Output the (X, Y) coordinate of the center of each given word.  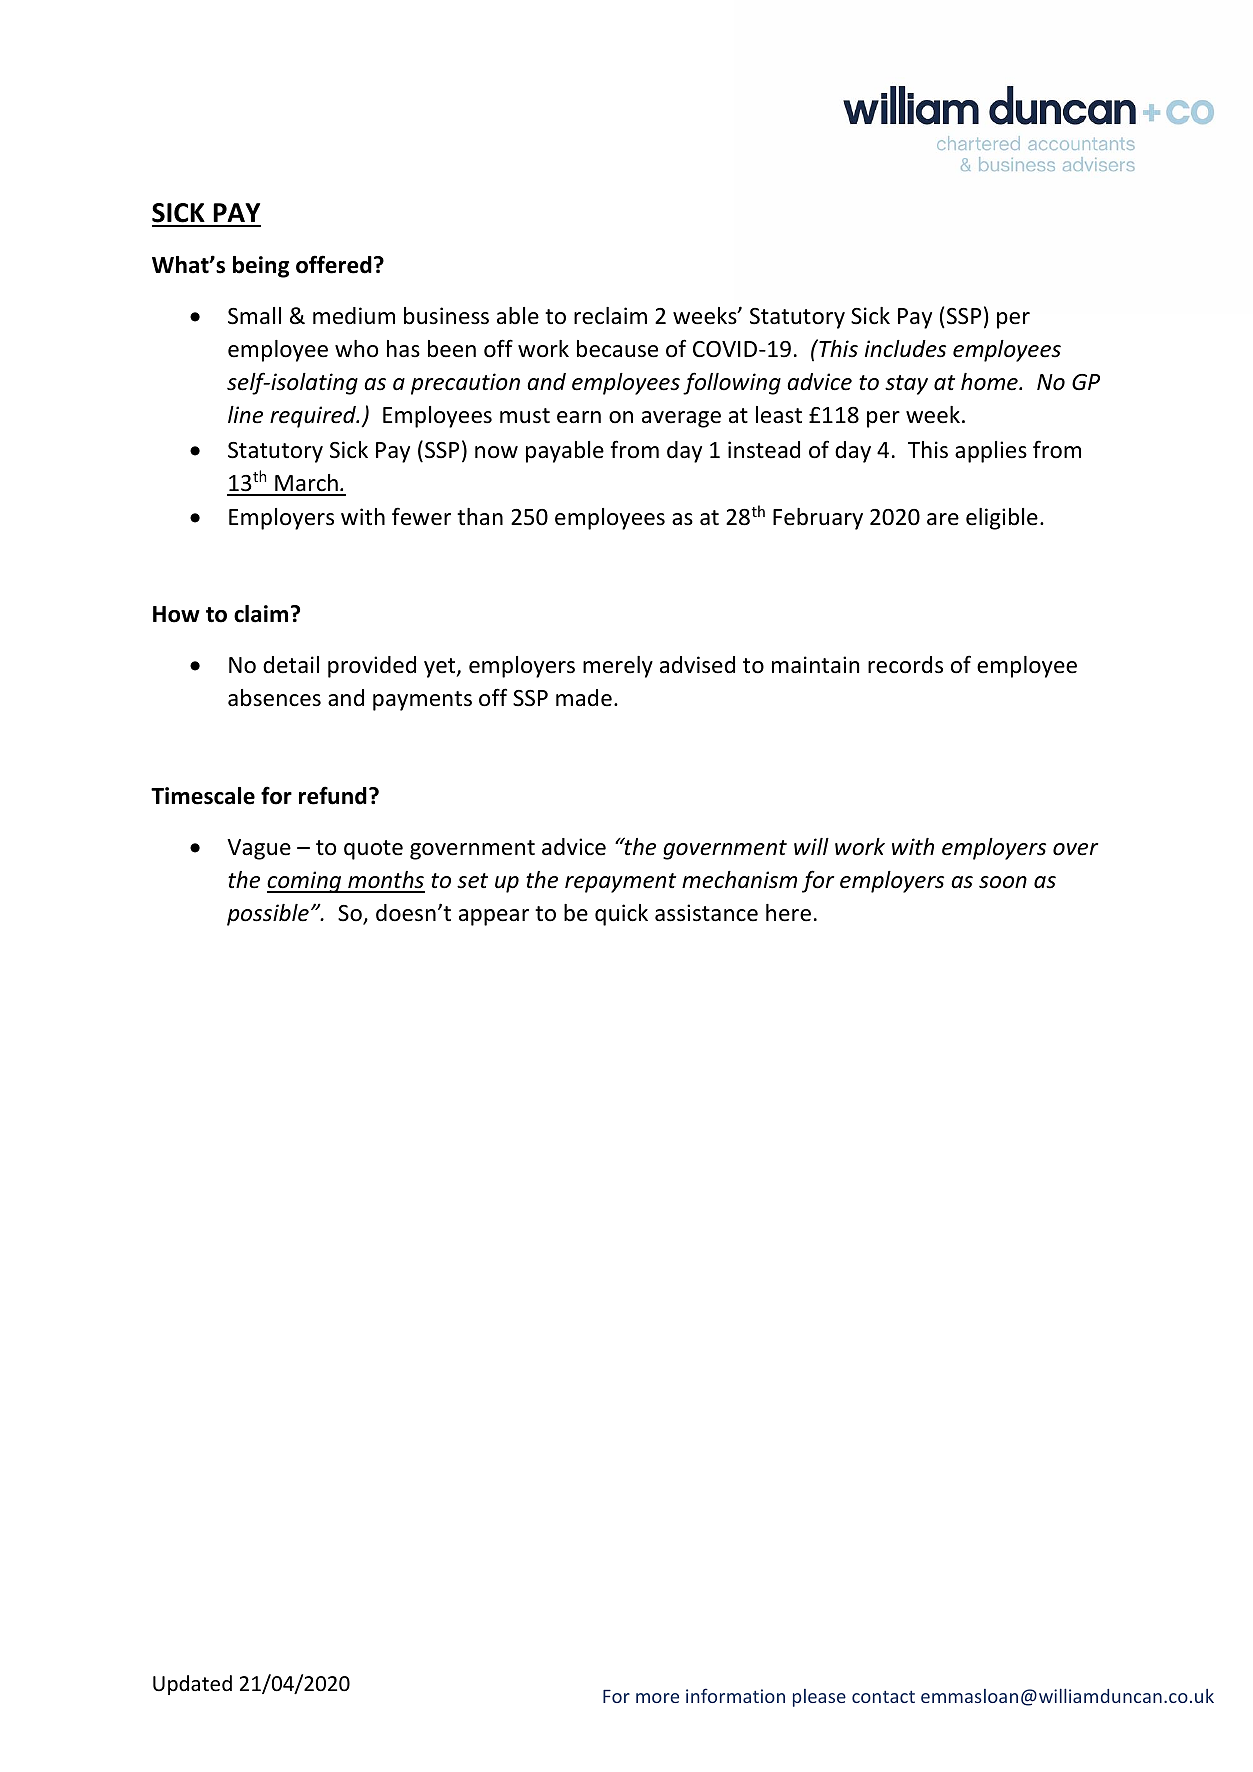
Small (254, 316)
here (788, 913)
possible (268, 915)
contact (883, 1697)
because (617, 349)
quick (621, 915)
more (657, 1698)
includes (905, 349)
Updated (192, 1685)
